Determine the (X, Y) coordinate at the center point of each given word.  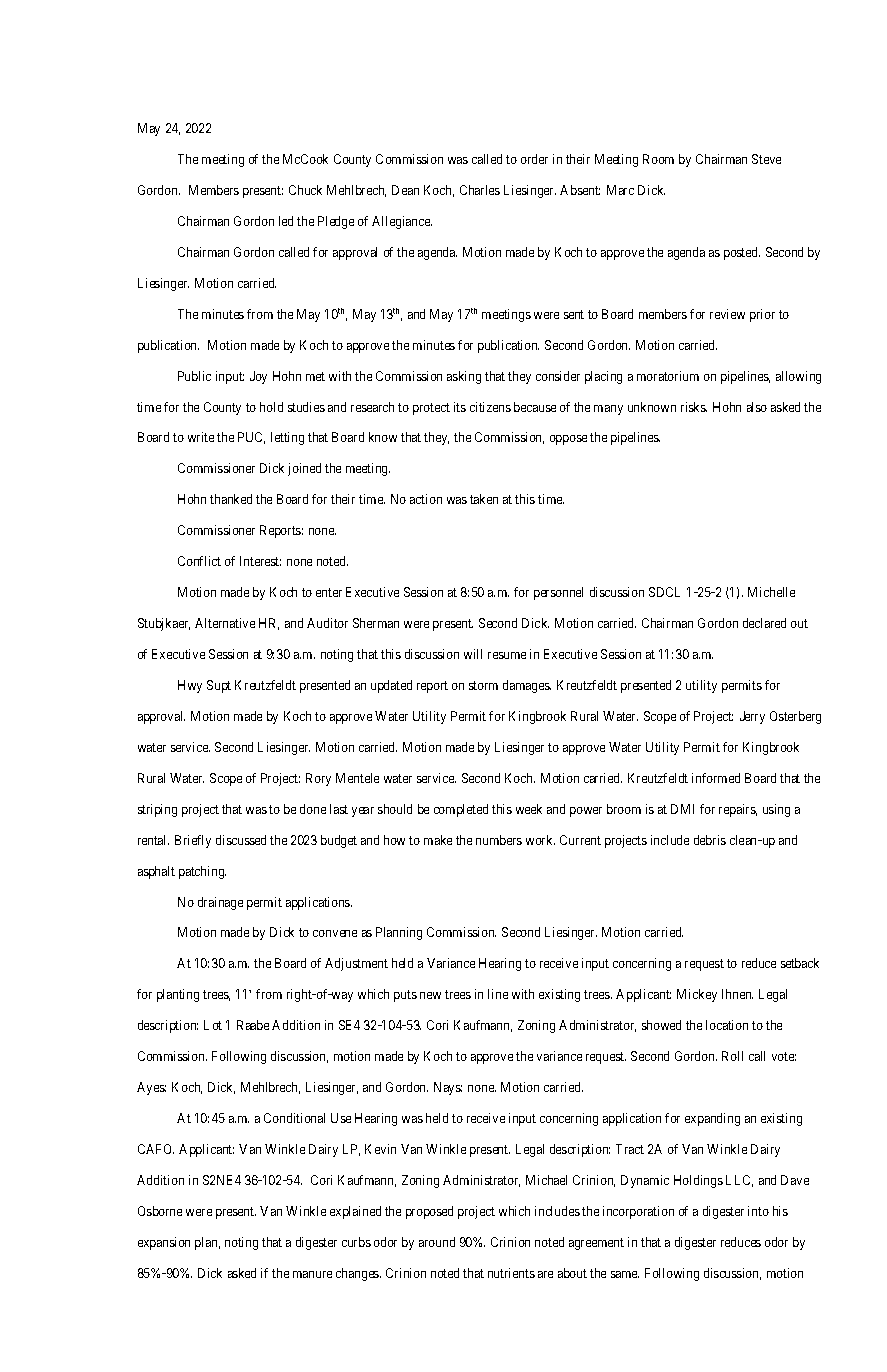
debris (710, 840)
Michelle (771, 592)
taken (484, 499)
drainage (220, 903)
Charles (480, 190)
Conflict (199, 561)
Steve (766, 159)
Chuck (305, 190)
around (437, 1242)
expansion (164, 1243)
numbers (499, 840)
